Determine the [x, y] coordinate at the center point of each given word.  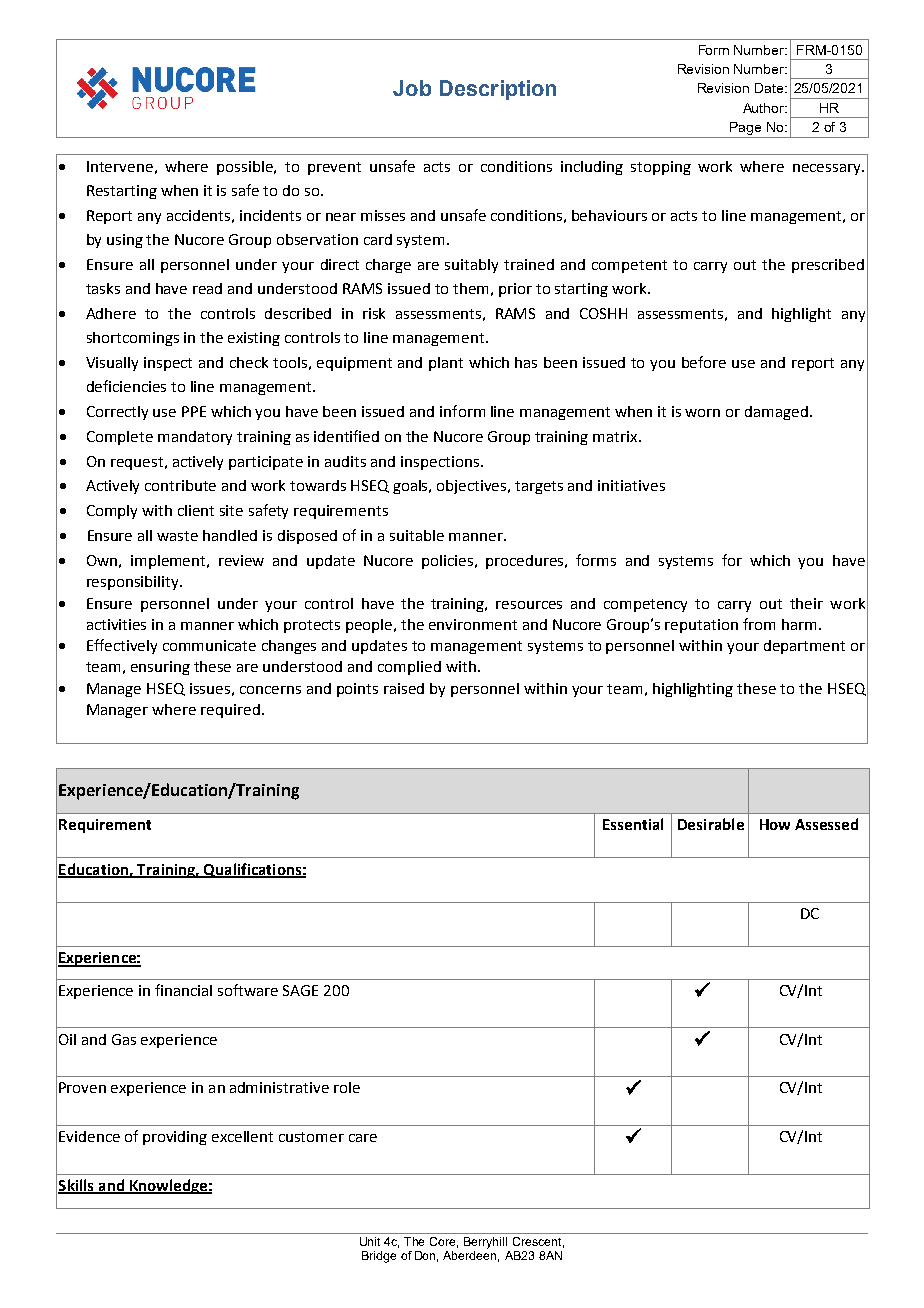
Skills [77, 1186]
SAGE [300, 990]
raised [404, 688]
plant [446, 364]
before [704, 362]
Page [746, 130]
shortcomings [133, 339]
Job [412, 88]
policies [449, 562]
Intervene [120, 166]
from [759, 624]
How [775, 824]
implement [170, 562]
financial [183, 990]
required [230, 711]
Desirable [711, 824]
